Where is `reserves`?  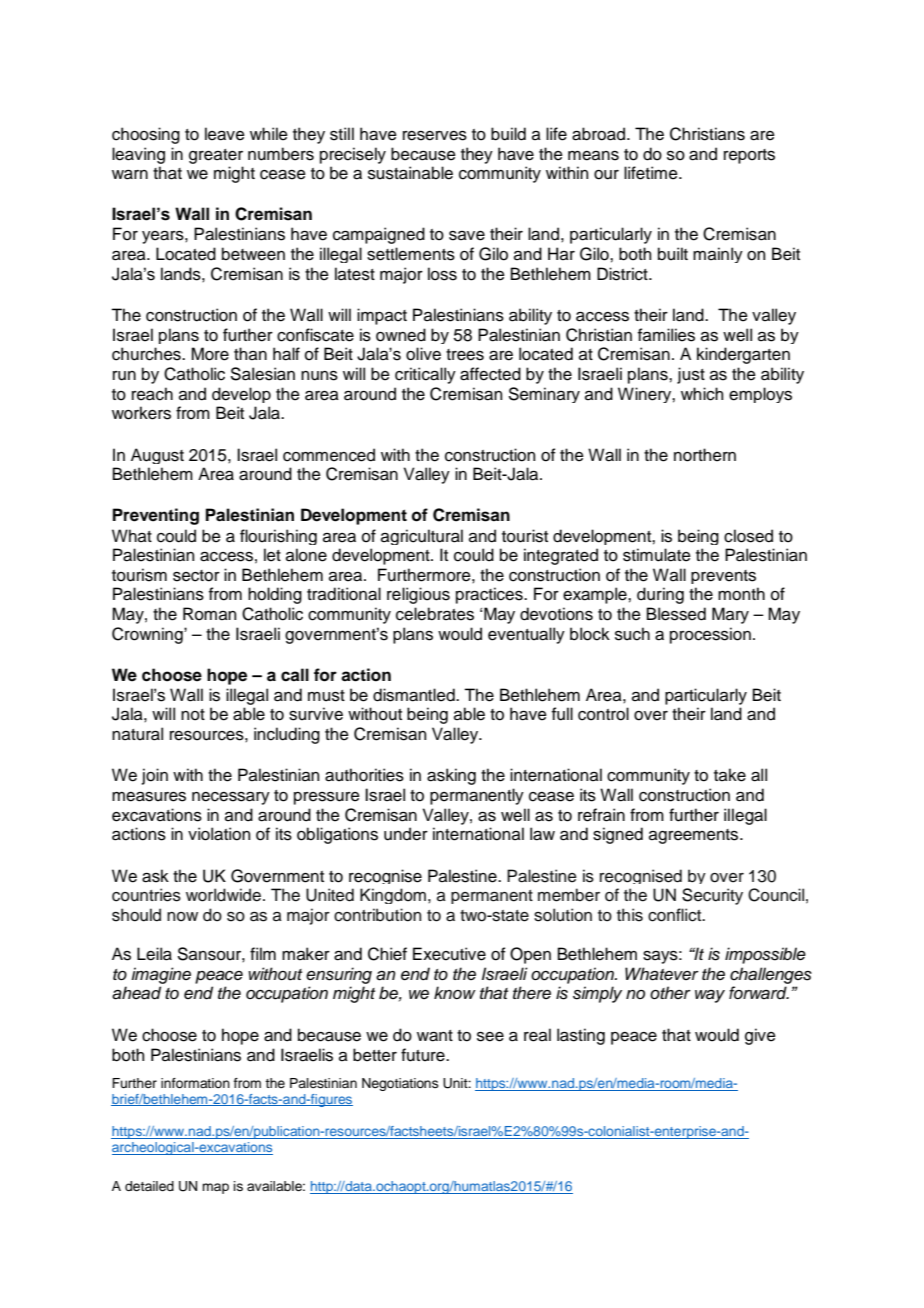 reserves is located at coordinates (435, 136).
